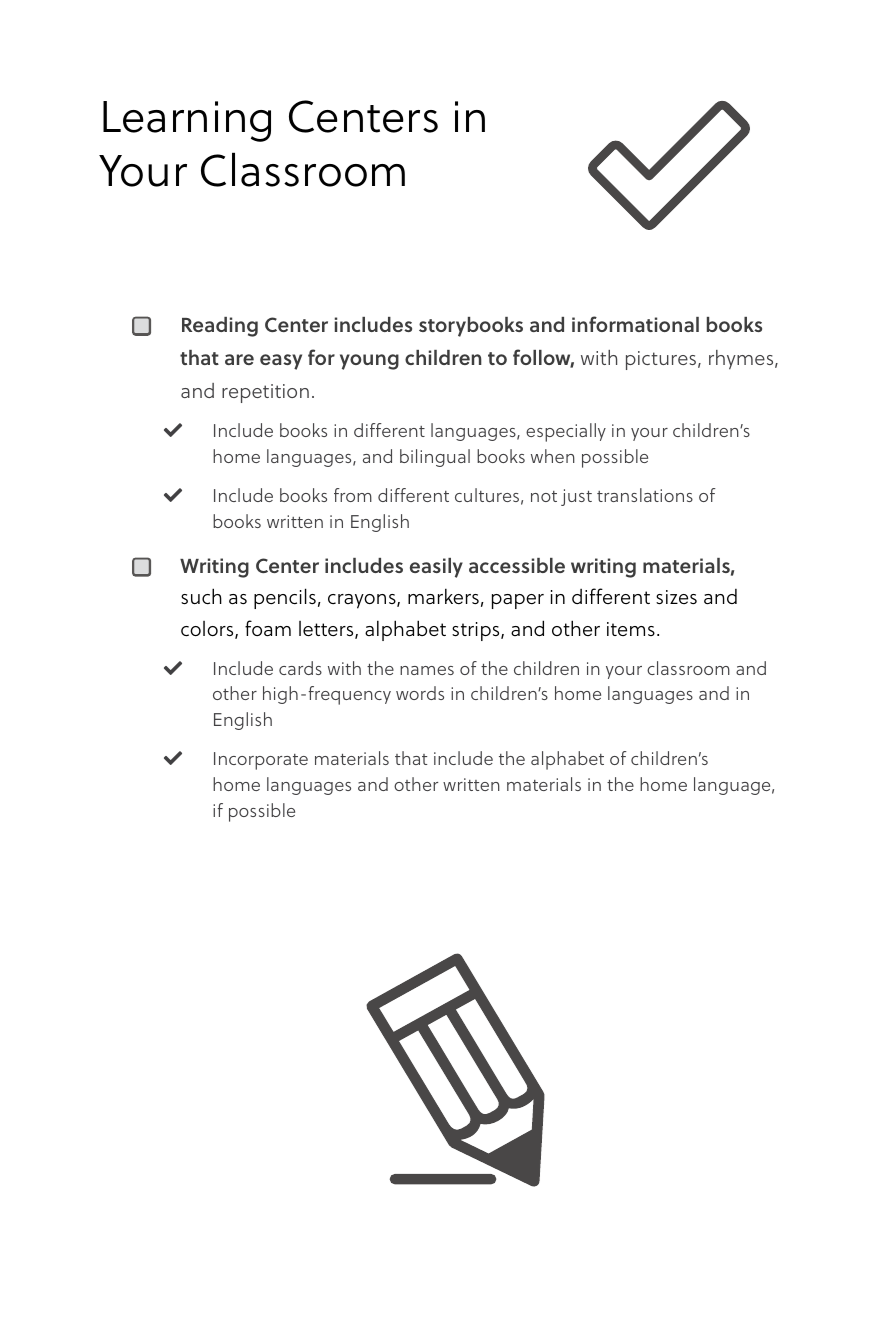  I want to click on young, so click(369, 362).
